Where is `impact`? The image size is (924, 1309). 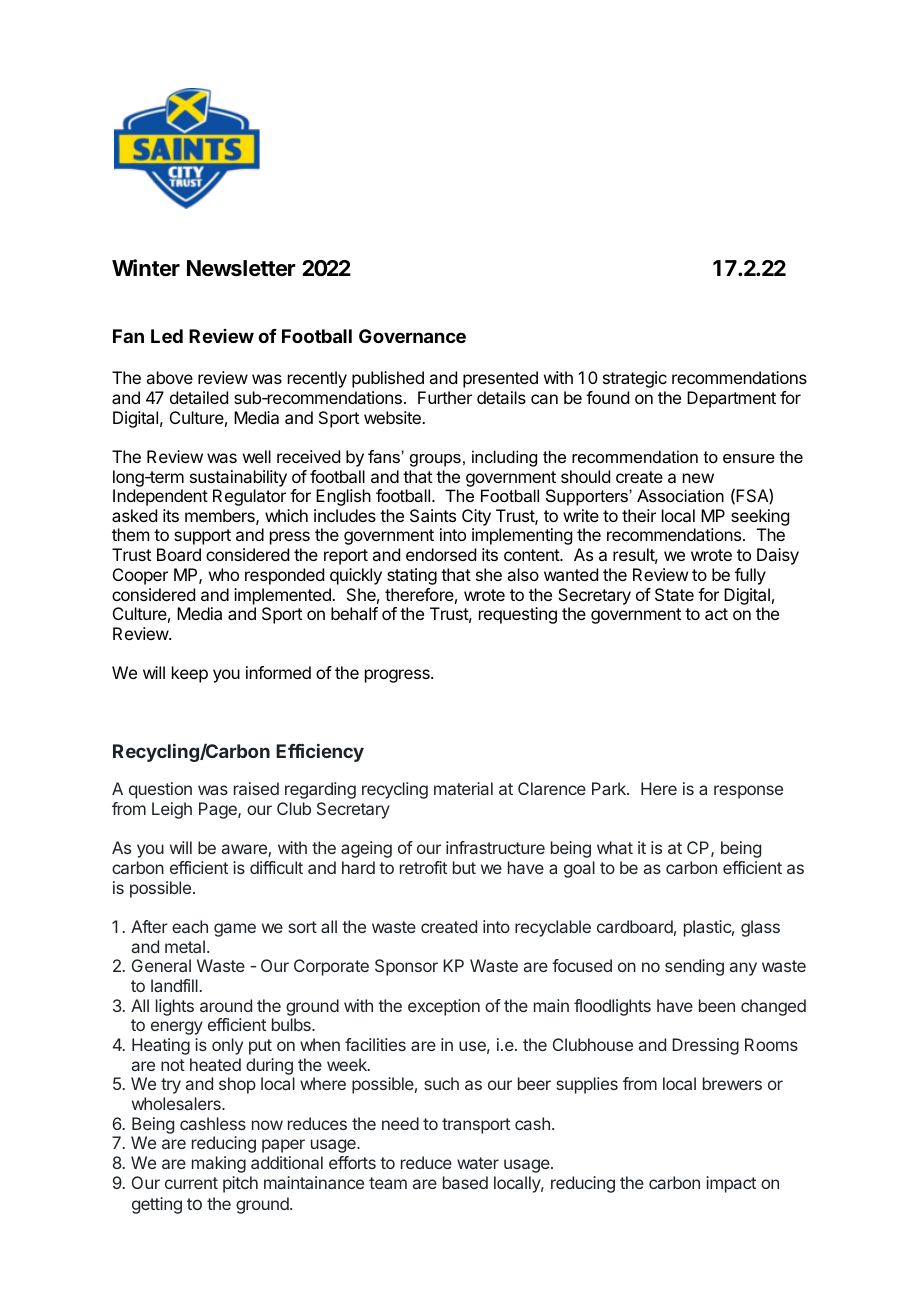 impact is located at coordinates (731, 1184).
